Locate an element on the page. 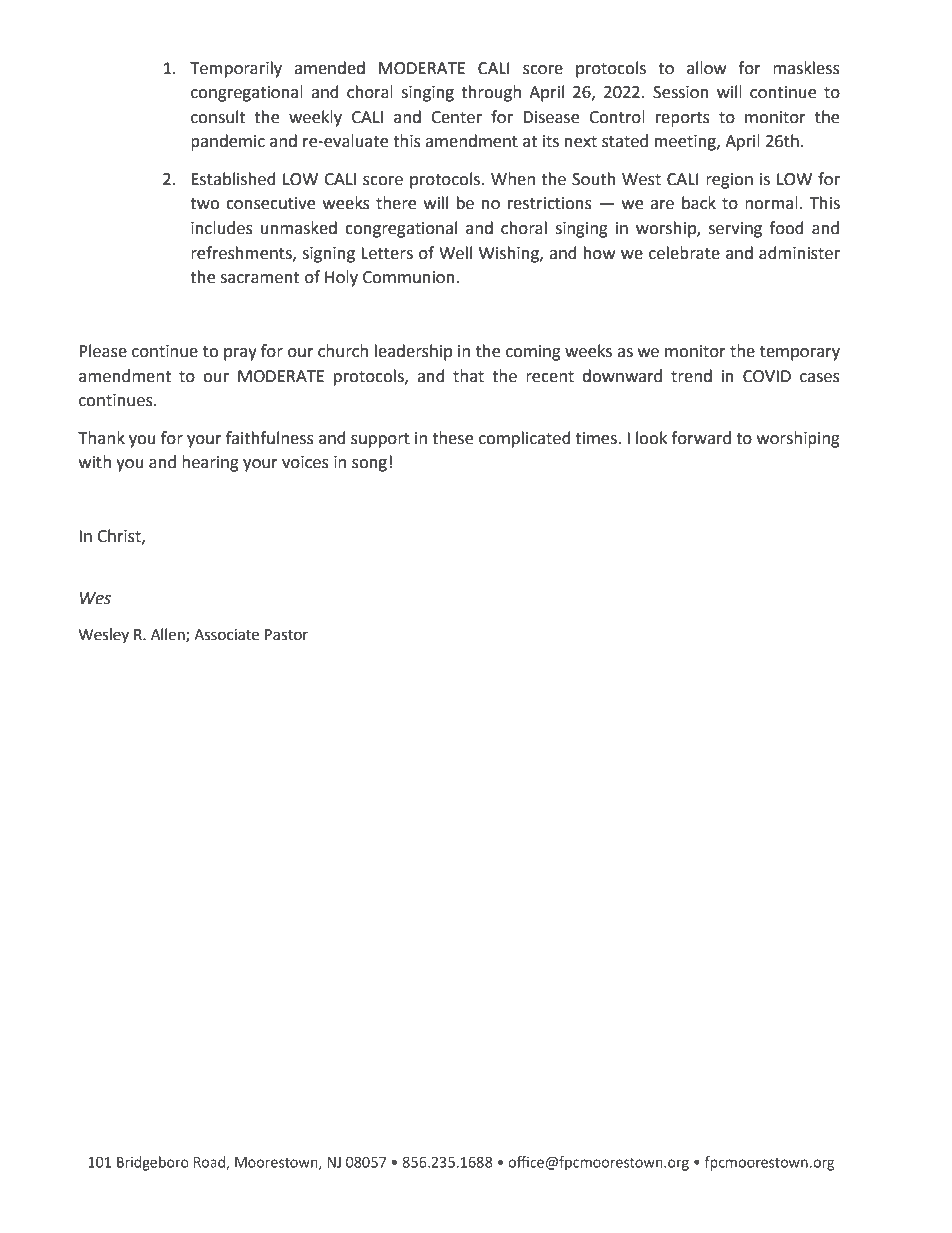 This image has height=1233, width=952. Allen is located at coordinates (169, 635).
